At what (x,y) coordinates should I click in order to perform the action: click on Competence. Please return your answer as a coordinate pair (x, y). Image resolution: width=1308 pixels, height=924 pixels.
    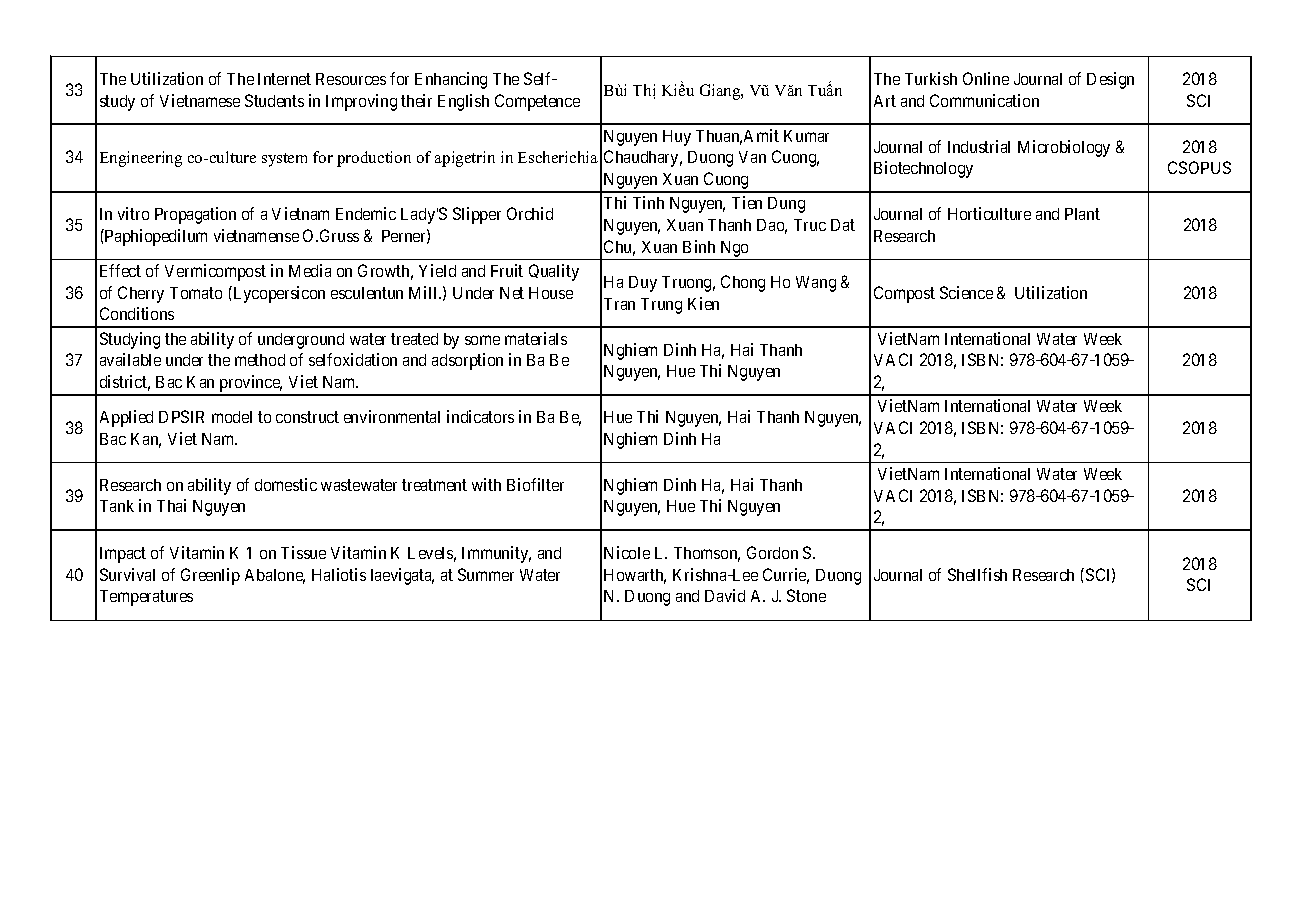
    Looking at the image, I should click on (537, 102).
